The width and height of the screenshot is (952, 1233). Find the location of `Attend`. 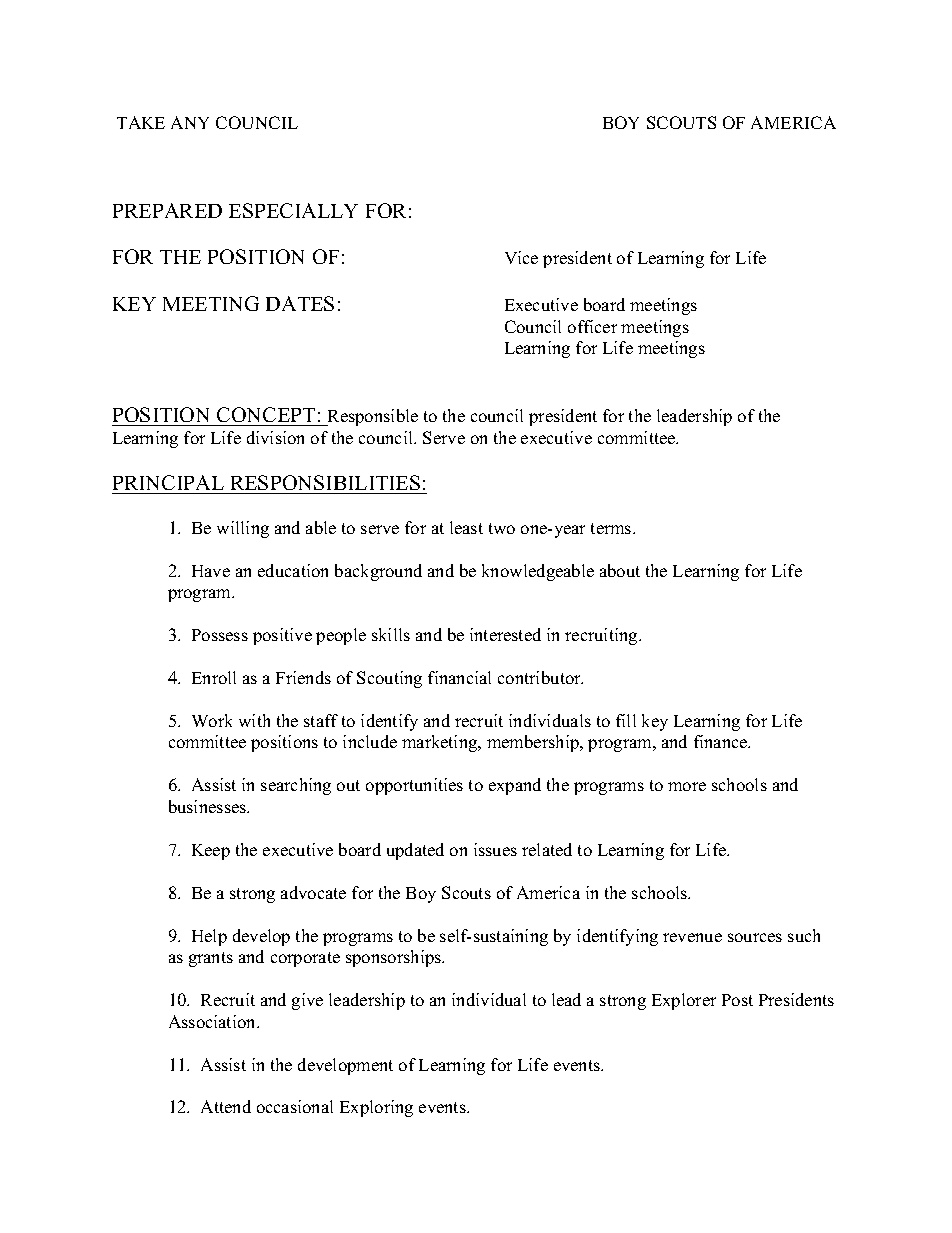

Attend is located at coordinates (226, 1106).
